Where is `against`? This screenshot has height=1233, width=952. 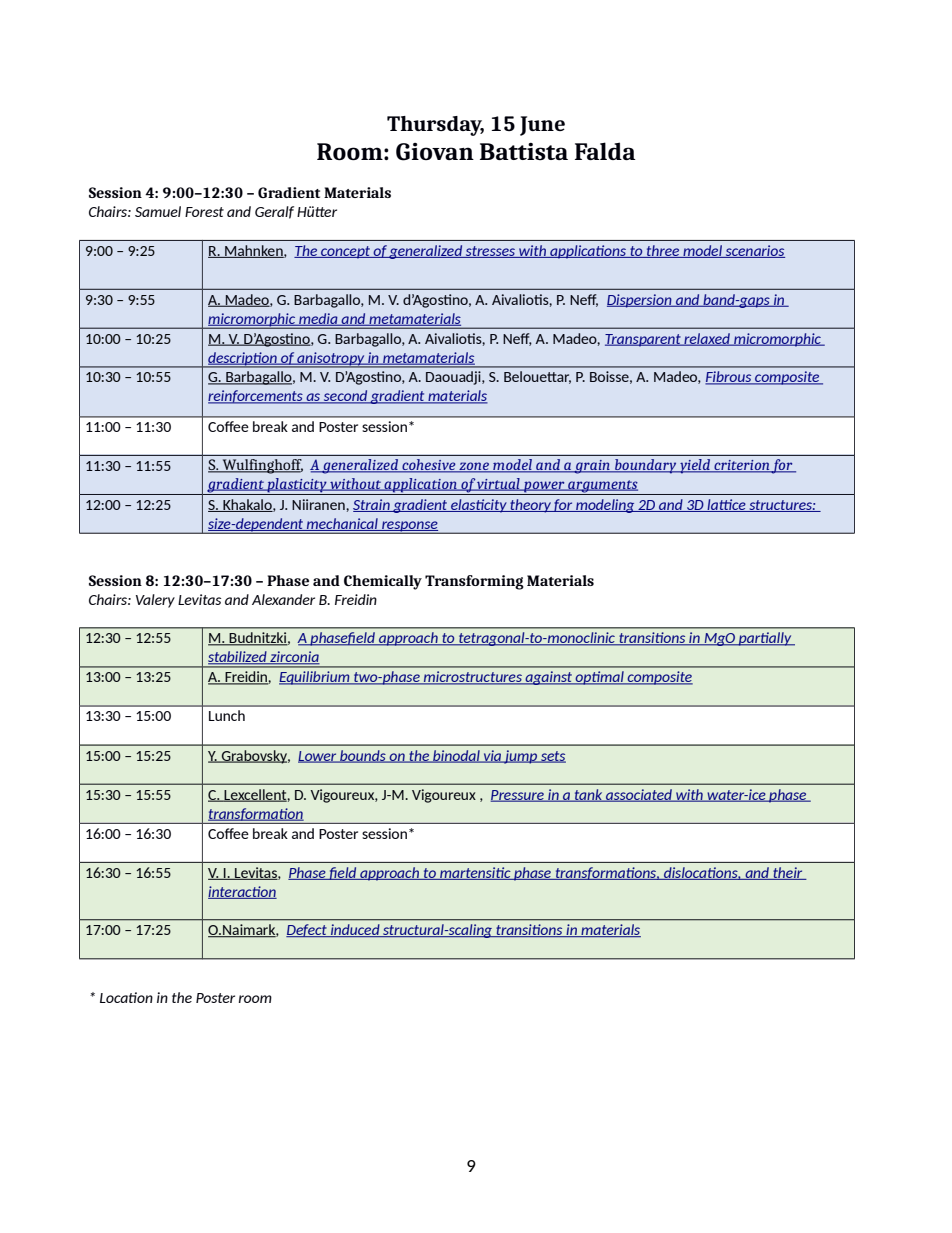
against is located at coordinates (549, 678).
